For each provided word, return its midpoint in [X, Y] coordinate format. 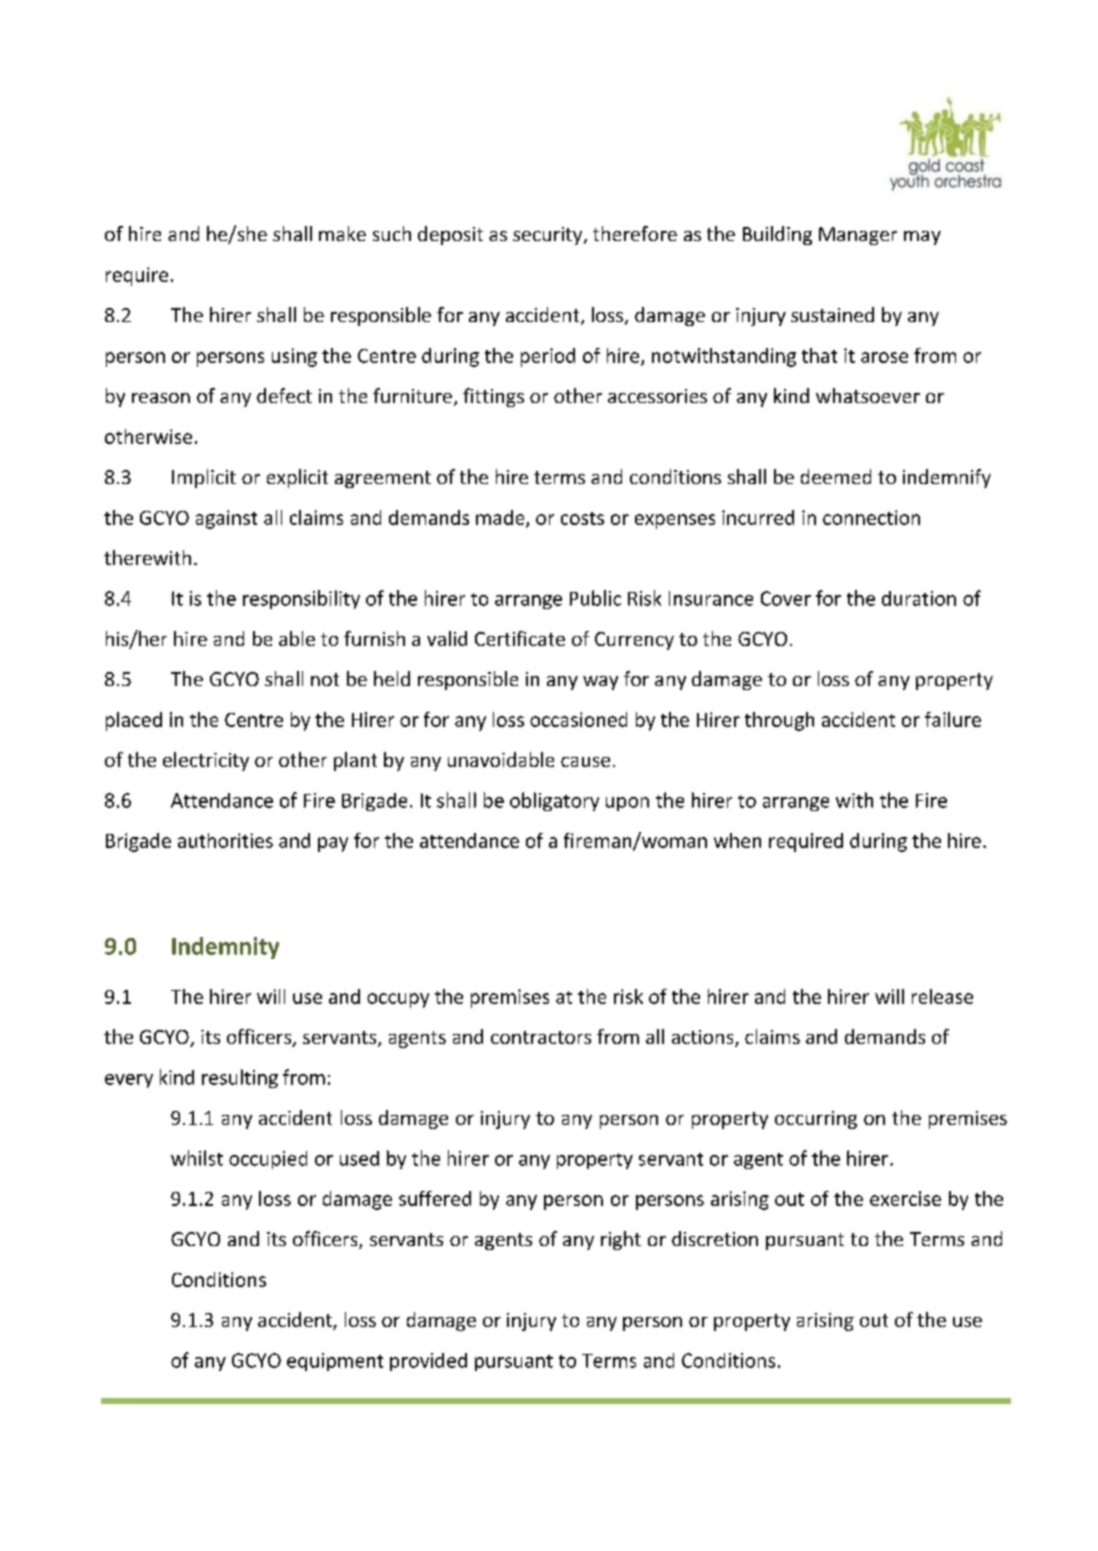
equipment [335, 1362]
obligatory [554, 801]
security [549, 236]
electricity [206, 761]
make [342, 233]
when [737, 840]
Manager [858, 236]
